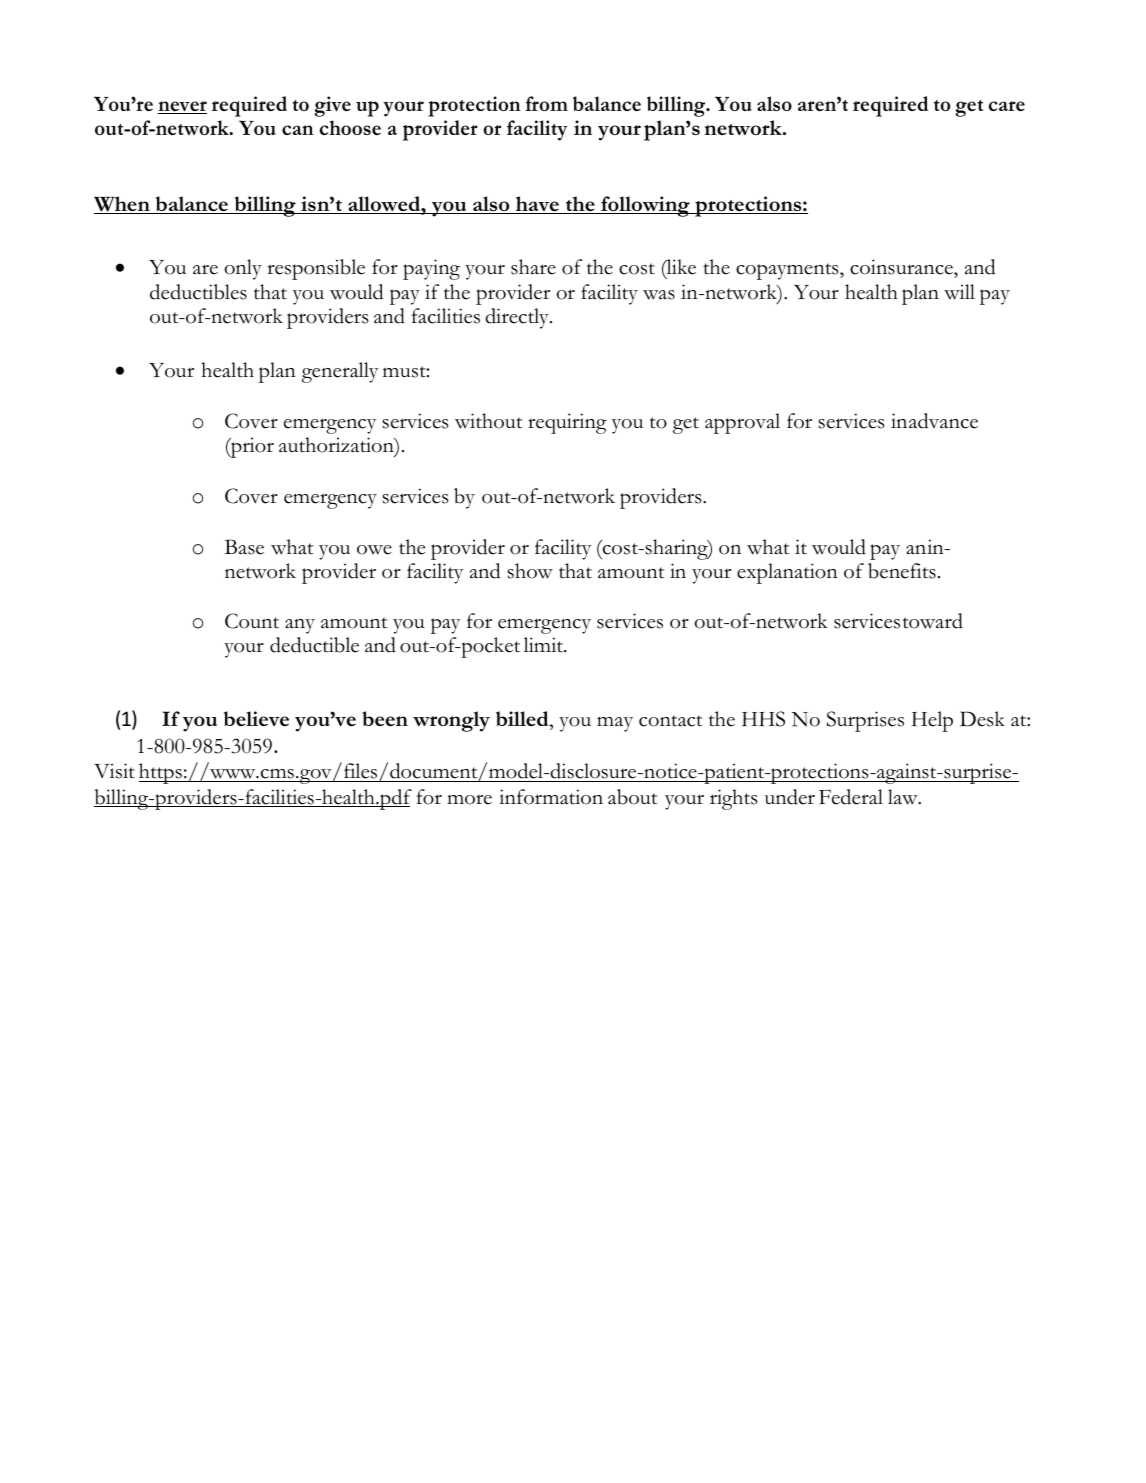 The height and width of the document is (1483, 1146). What do you see at coordinates (182, 107) in the document?
I see `never` at bounding box center [182, 107].
